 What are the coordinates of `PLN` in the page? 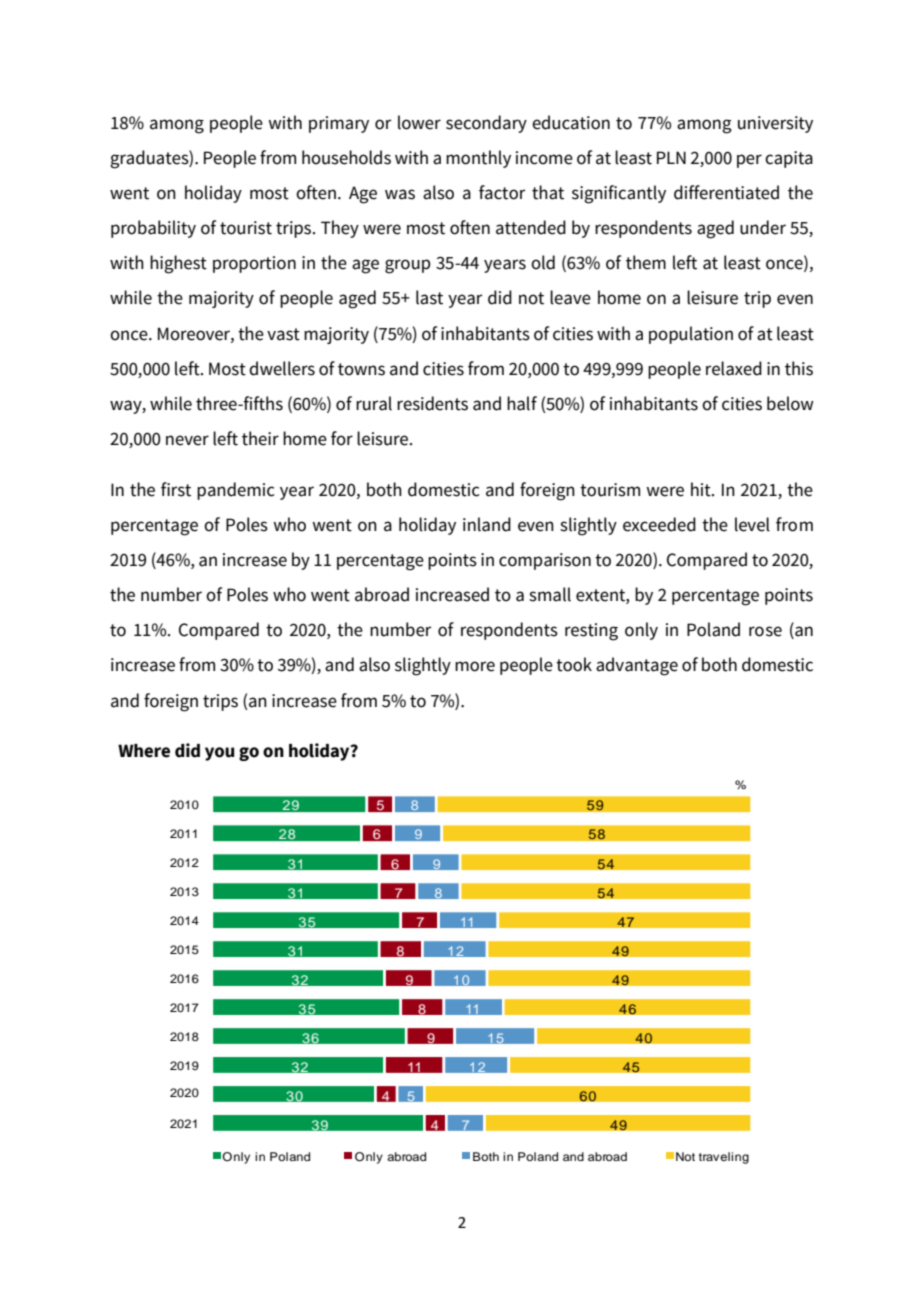 It's located at (671, 157).
